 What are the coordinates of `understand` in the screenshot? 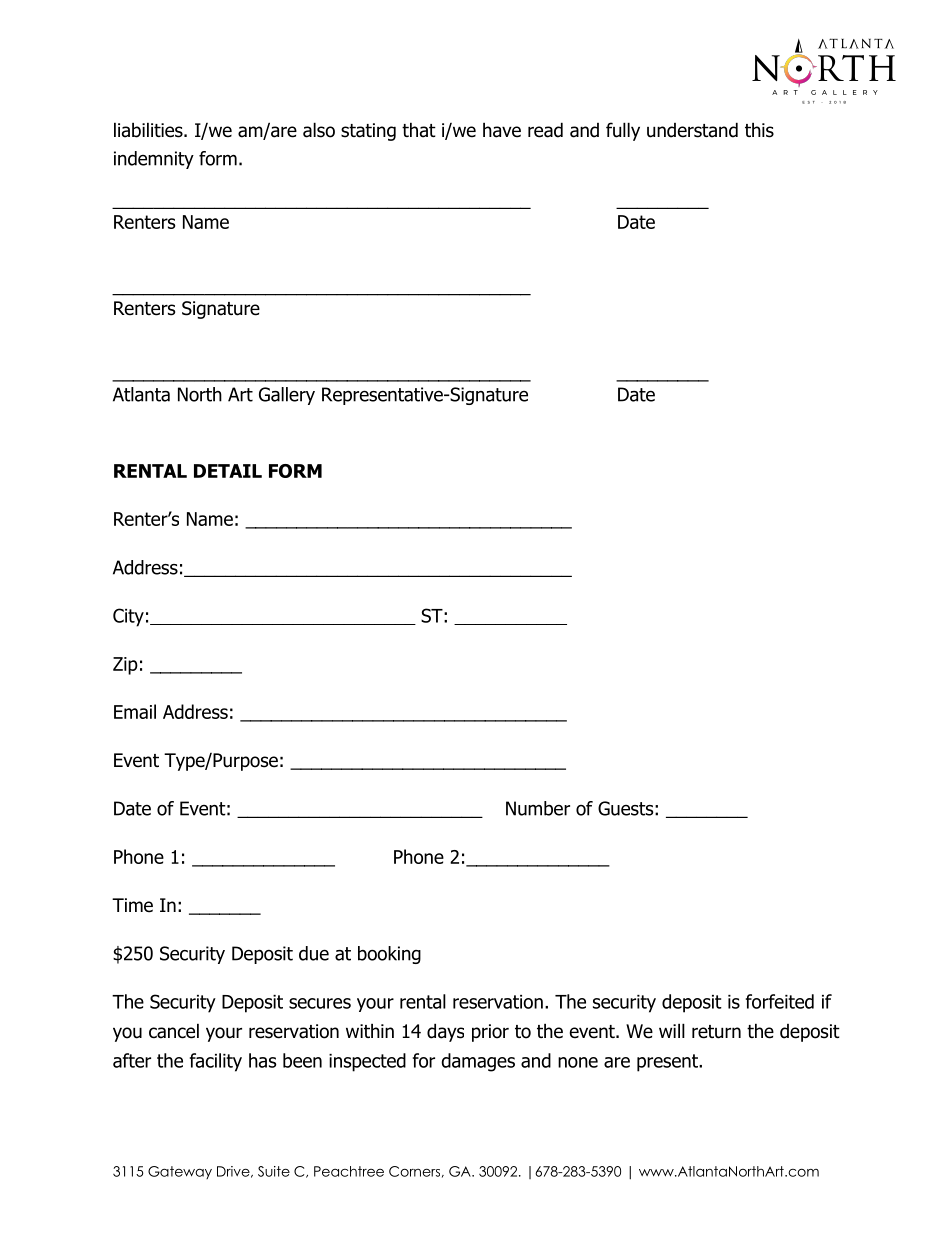 It's located at (692, 130).
